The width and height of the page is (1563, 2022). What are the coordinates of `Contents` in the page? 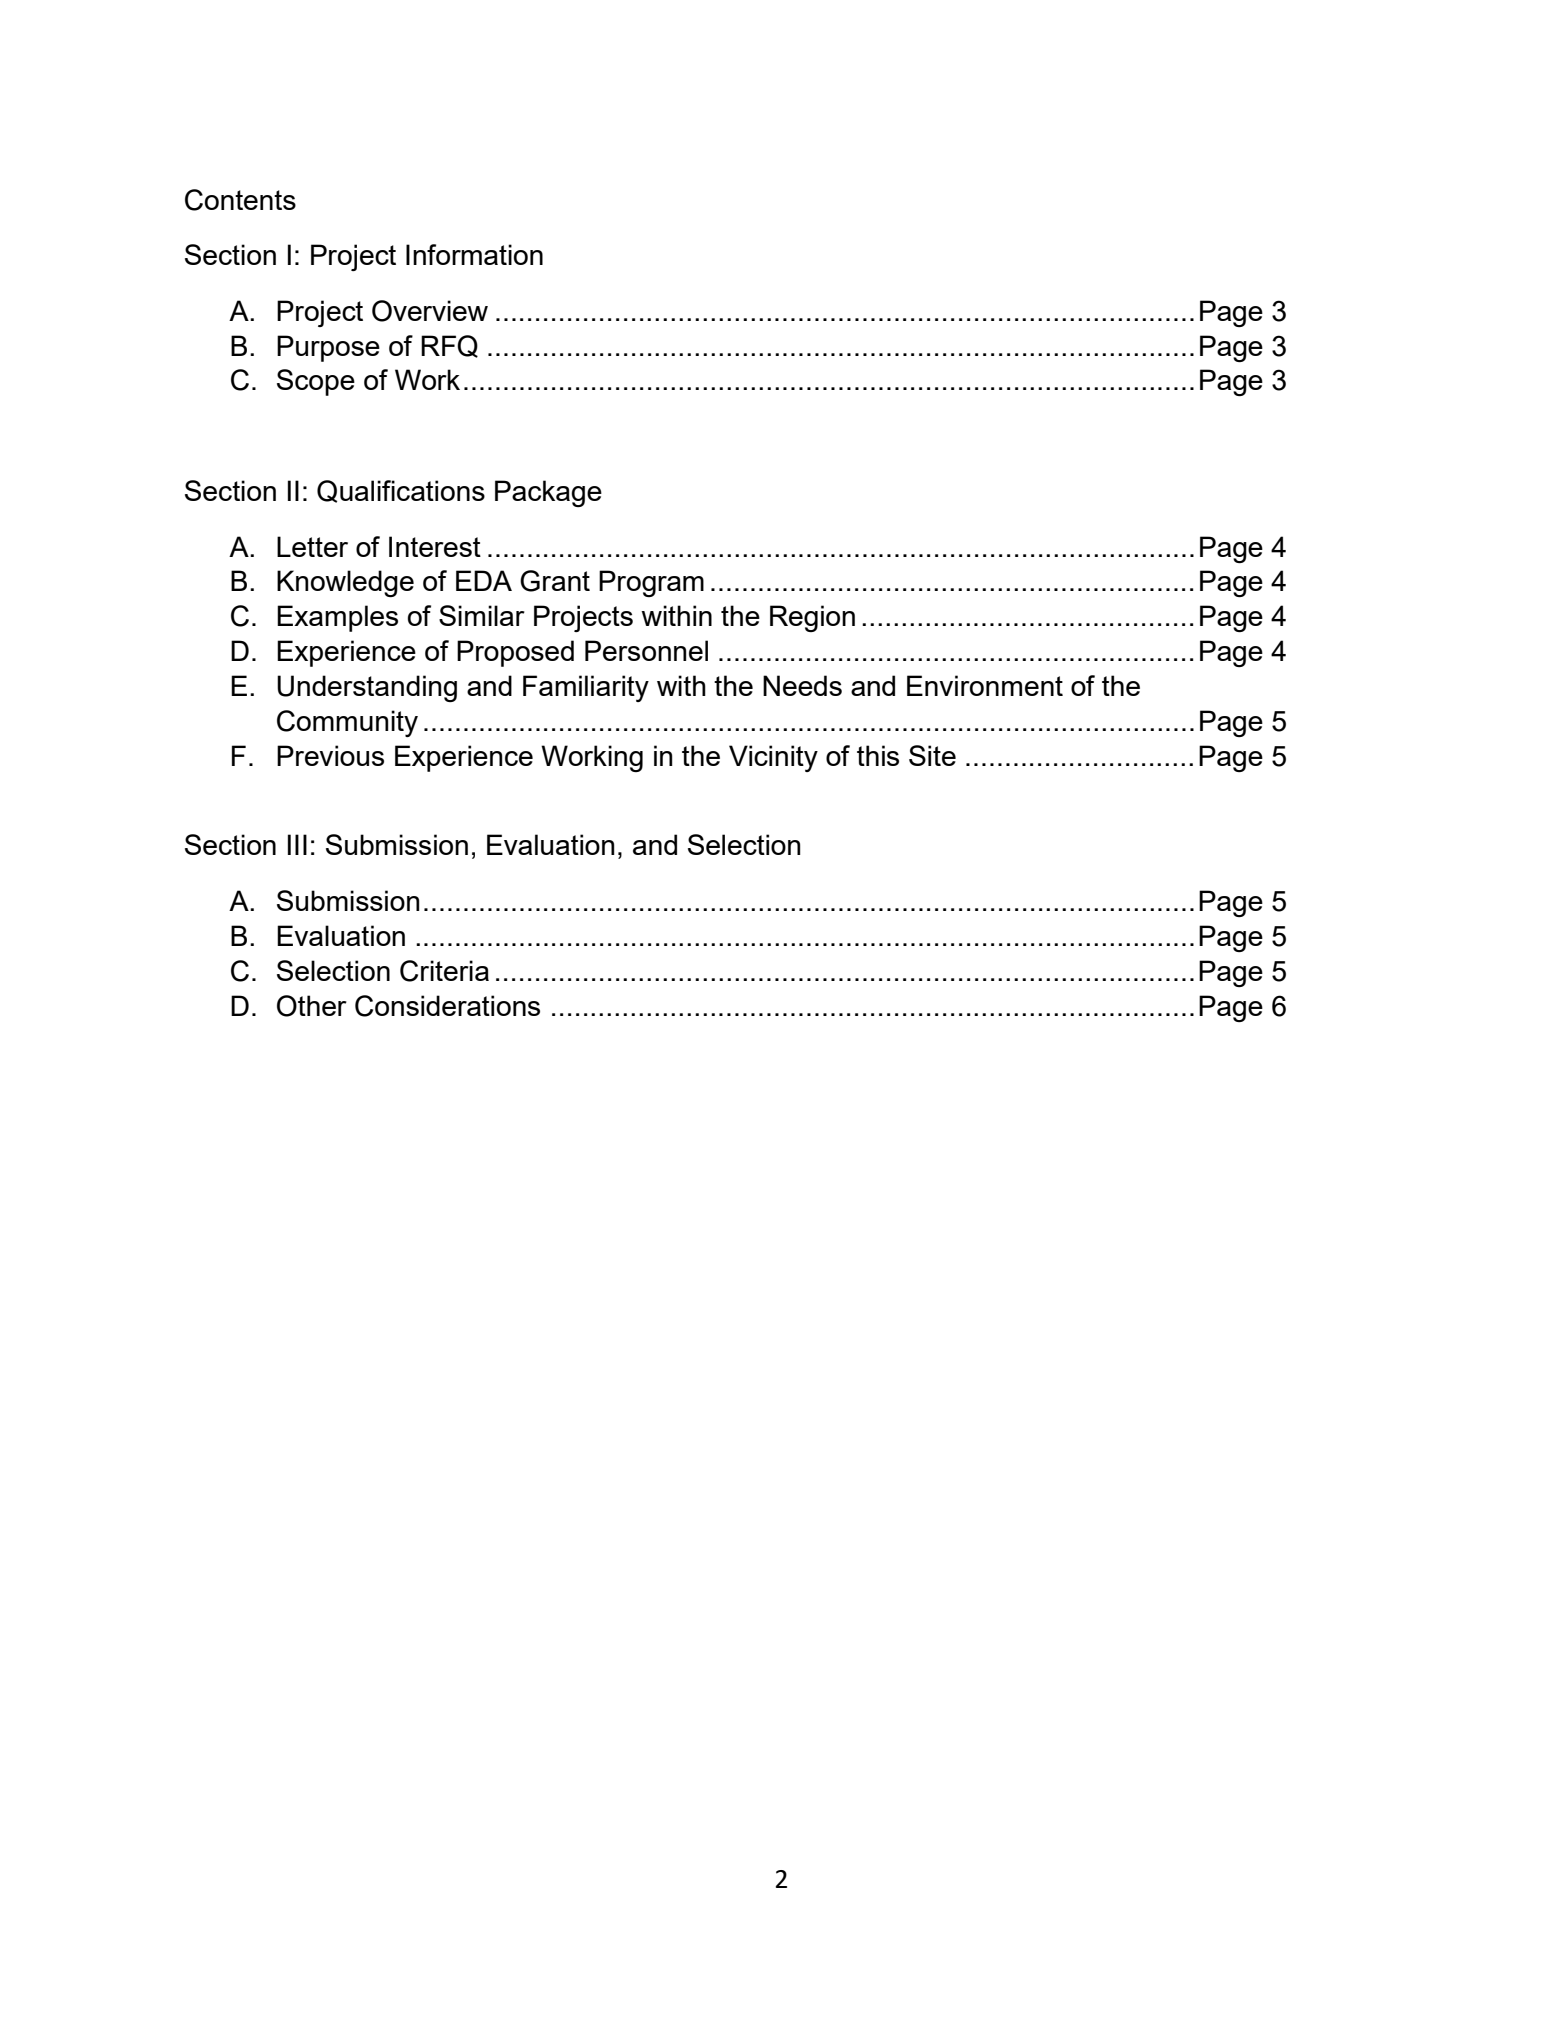 It's located at (240, 200).
